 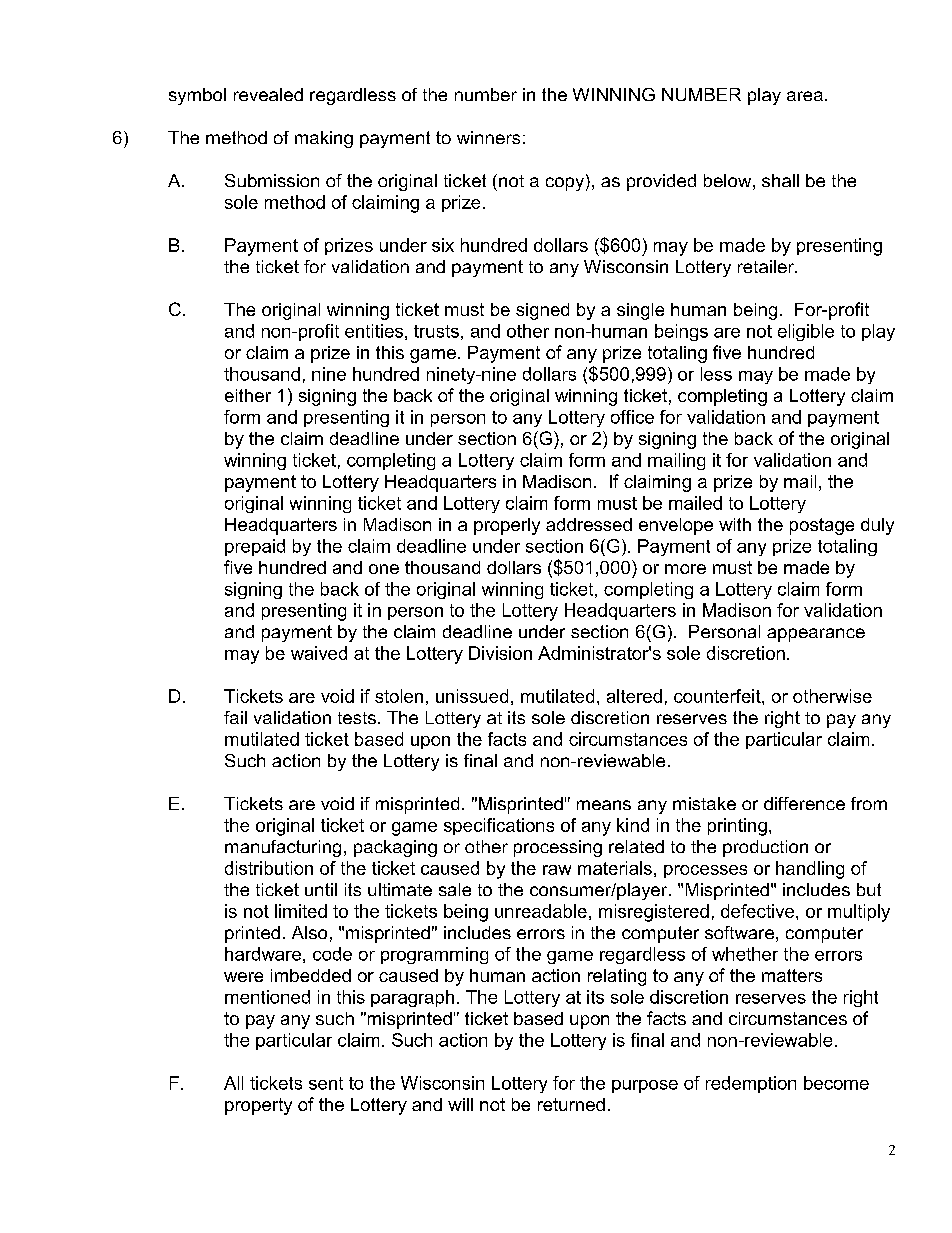 I want to click on property, so click(x=258, y=1106).
